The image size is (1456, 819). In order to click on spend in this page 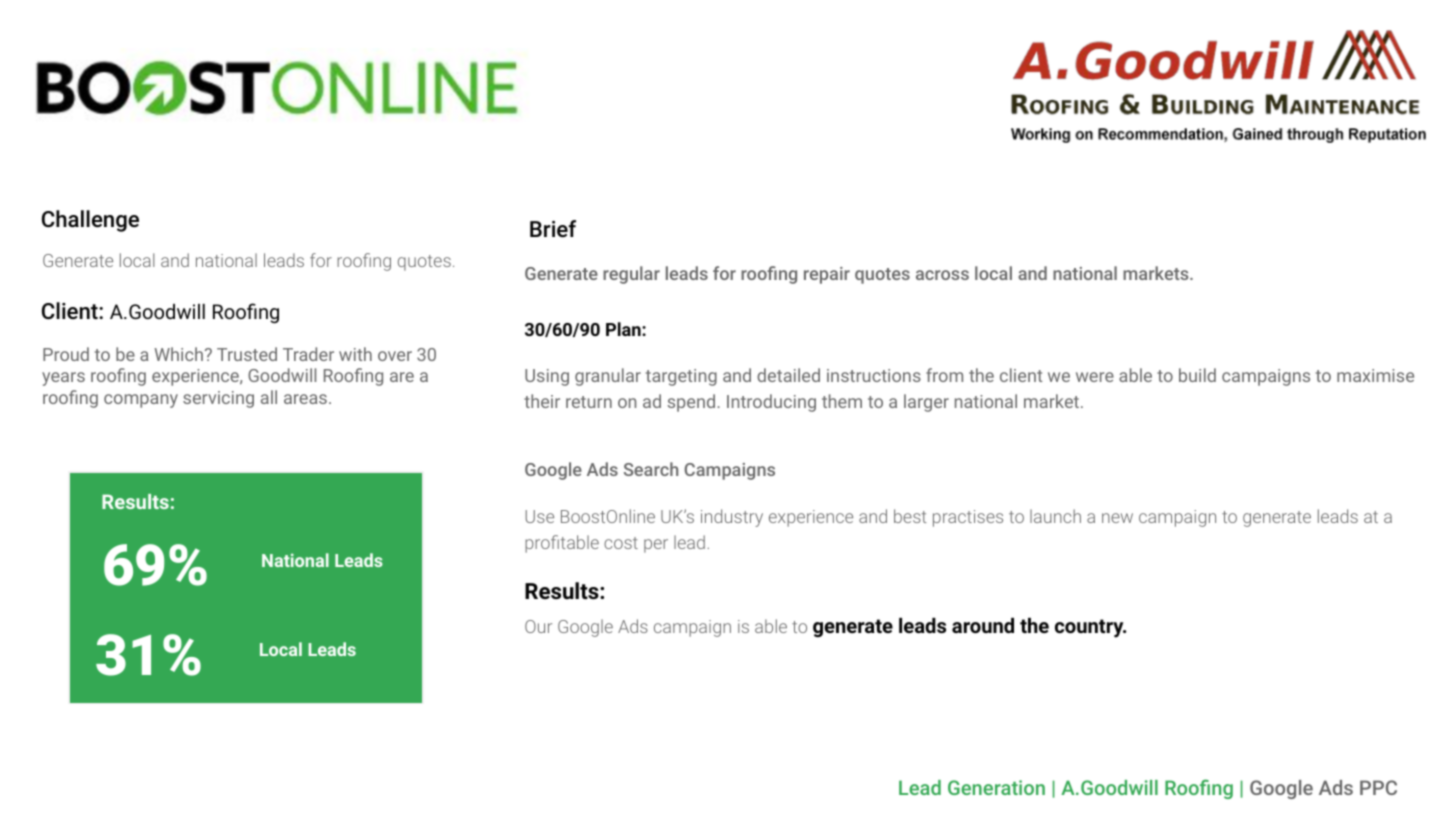, I will do `click(691, 403)`.
